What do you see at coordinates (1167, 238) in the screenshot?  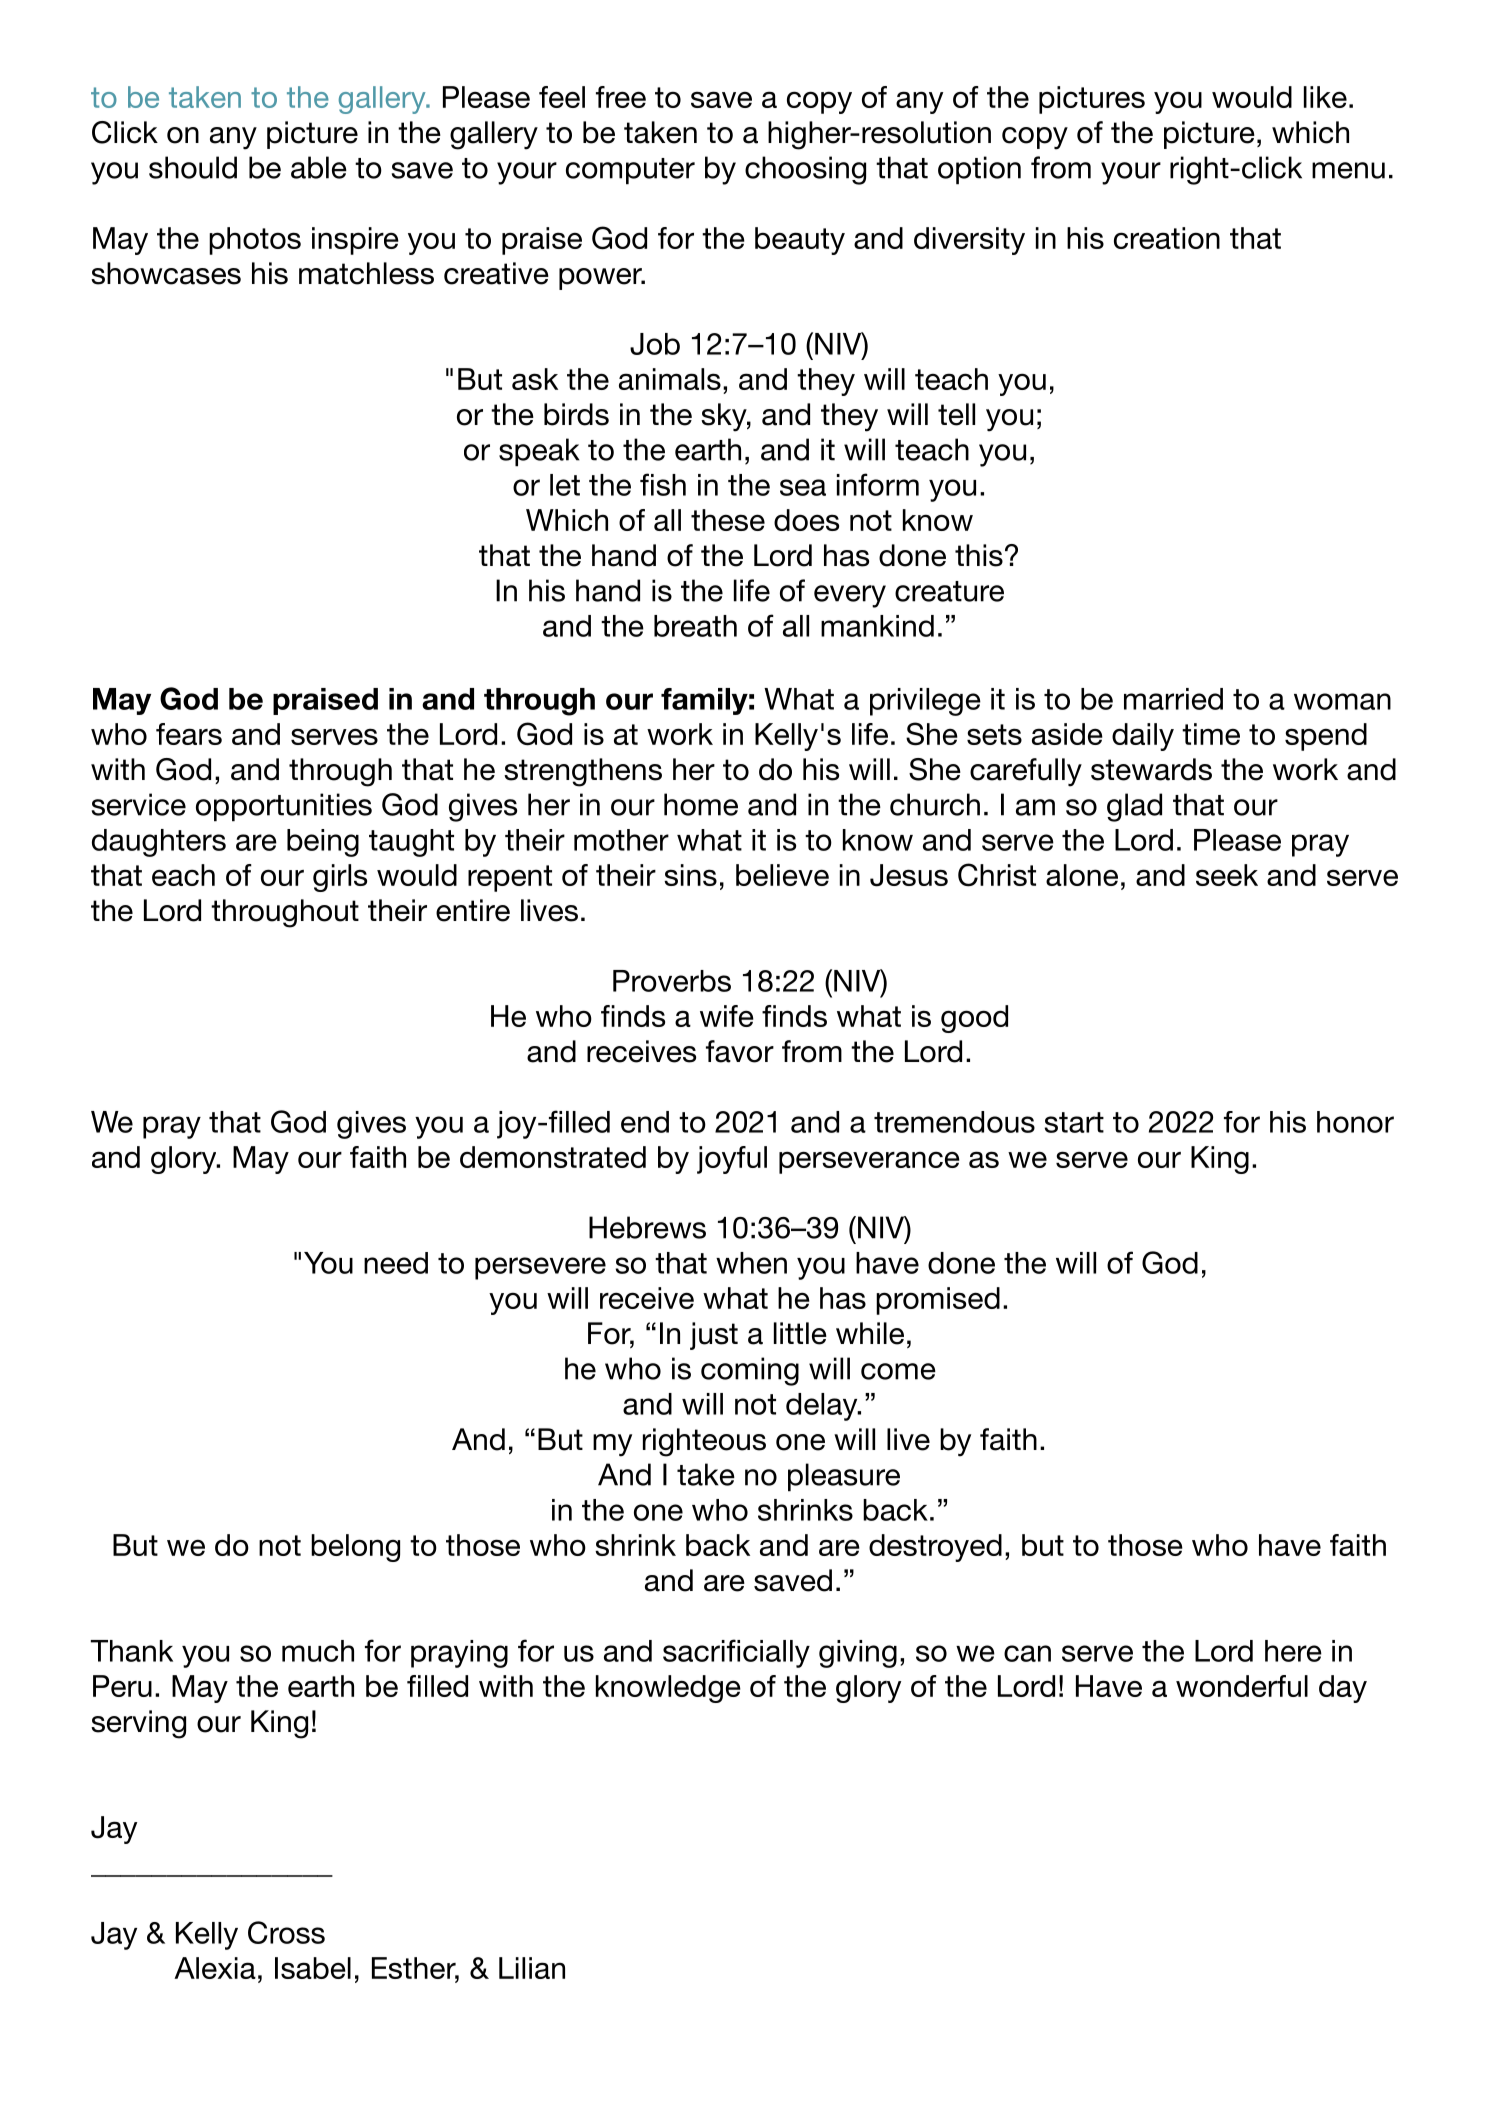 I see `creation` at bounding box center [1167, 238].
